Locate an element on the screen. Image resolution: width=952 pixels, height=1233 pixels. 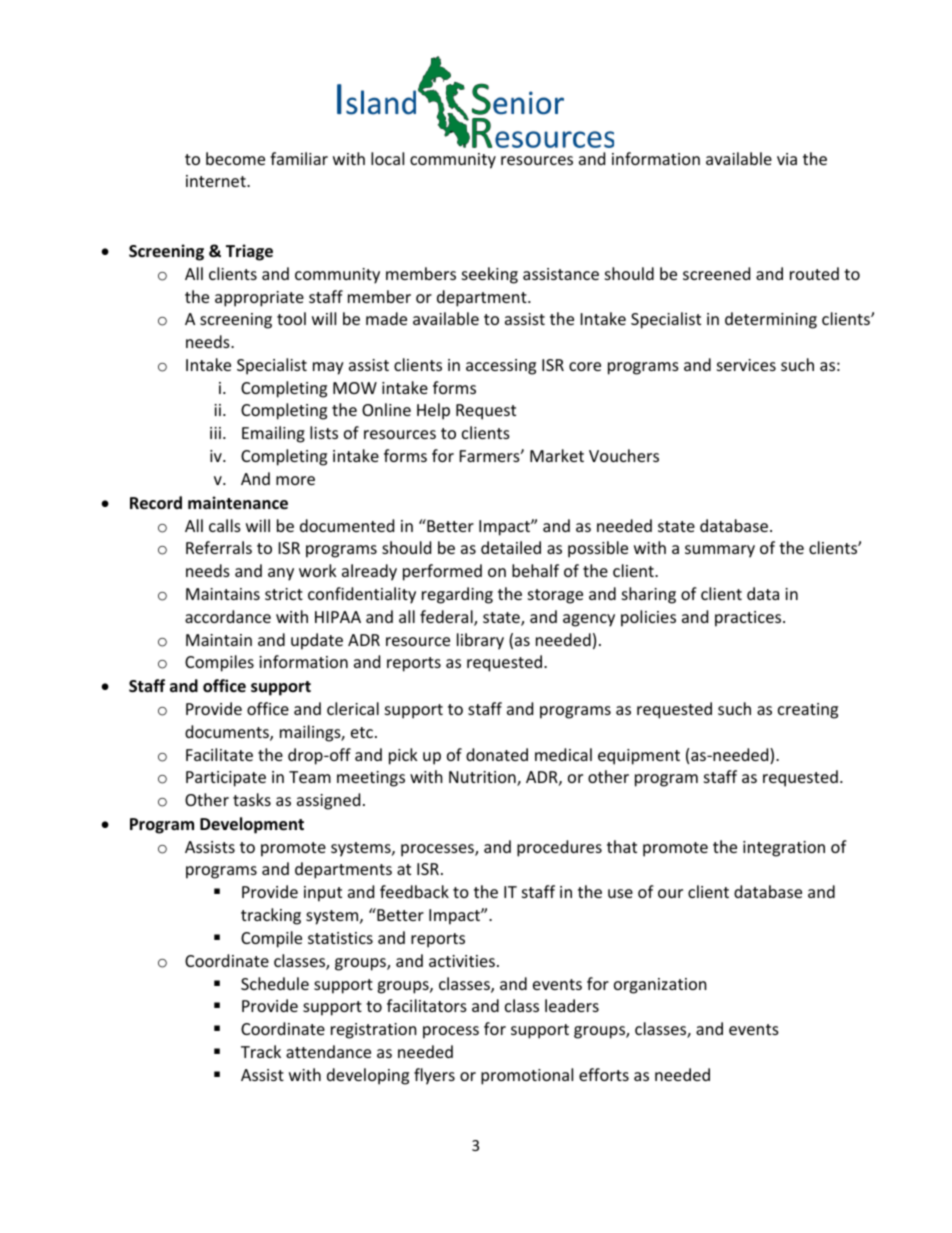
procedures is located at coordinates (559, 848).
